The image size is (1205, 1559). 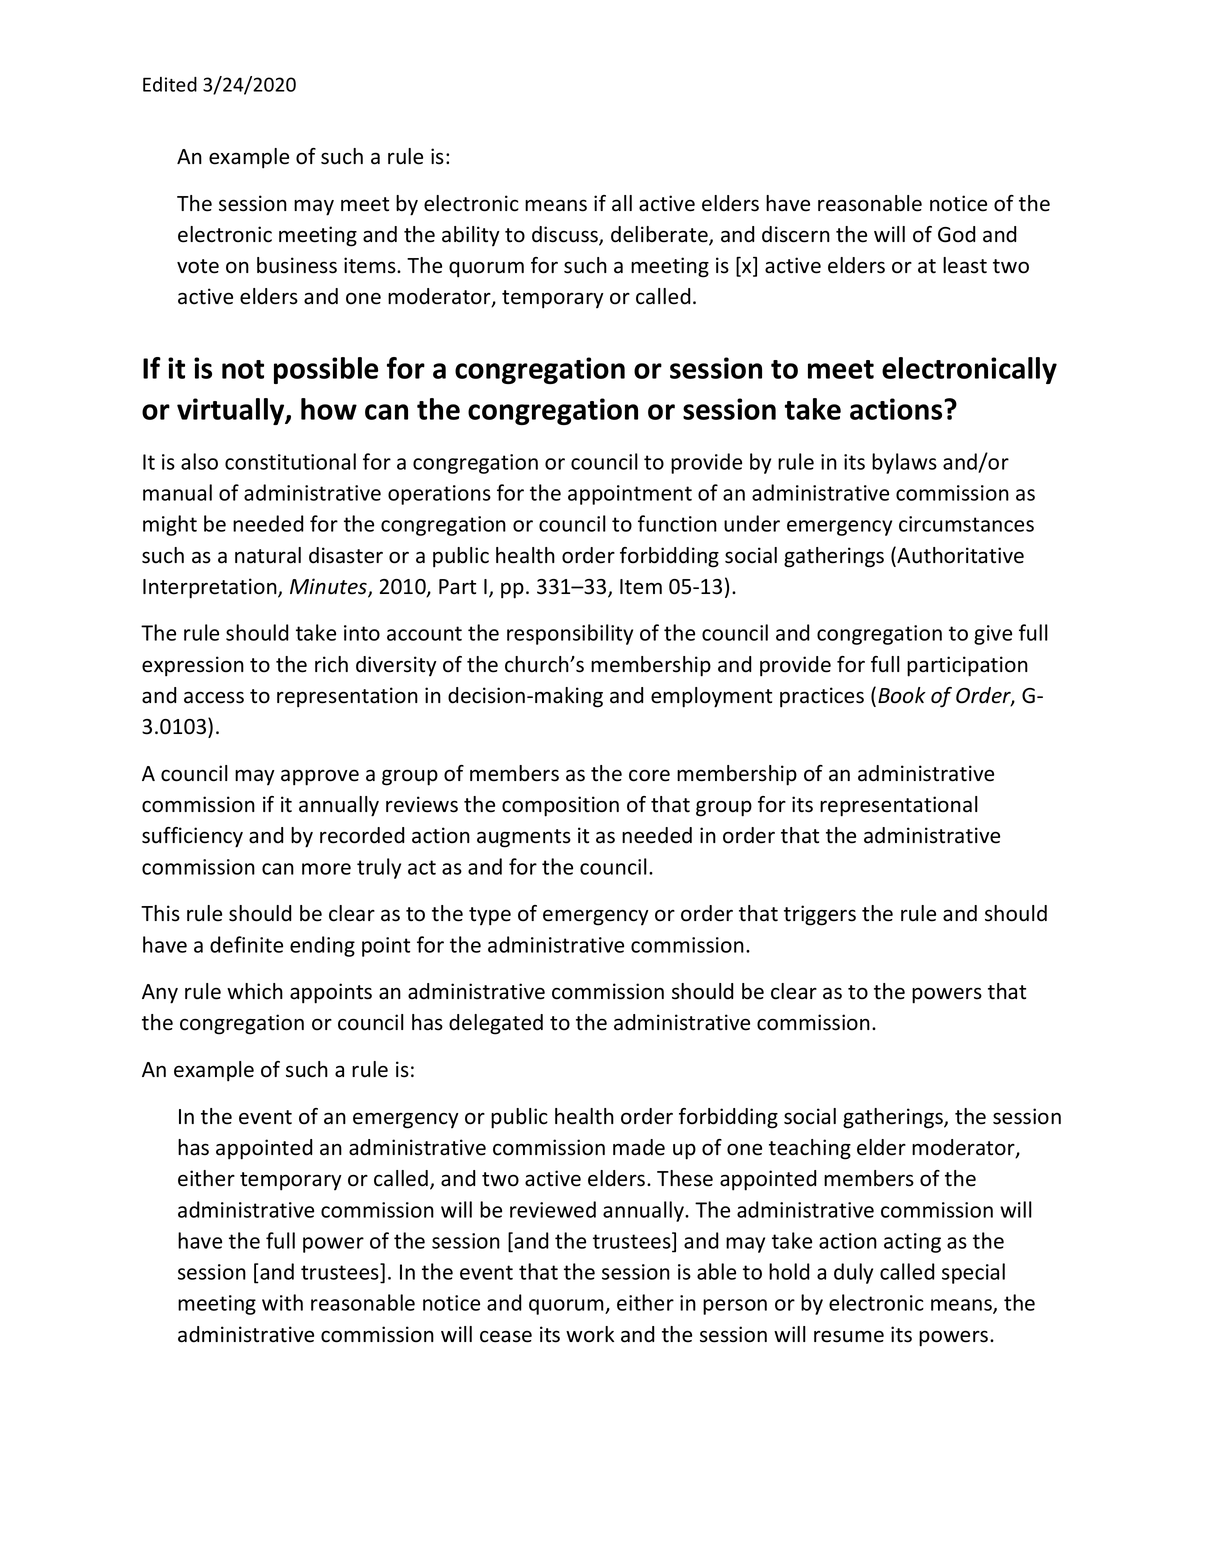 What do you see at coordinates (902, 695) in the image?
I see `Book` at bounding box center [902, 695].
